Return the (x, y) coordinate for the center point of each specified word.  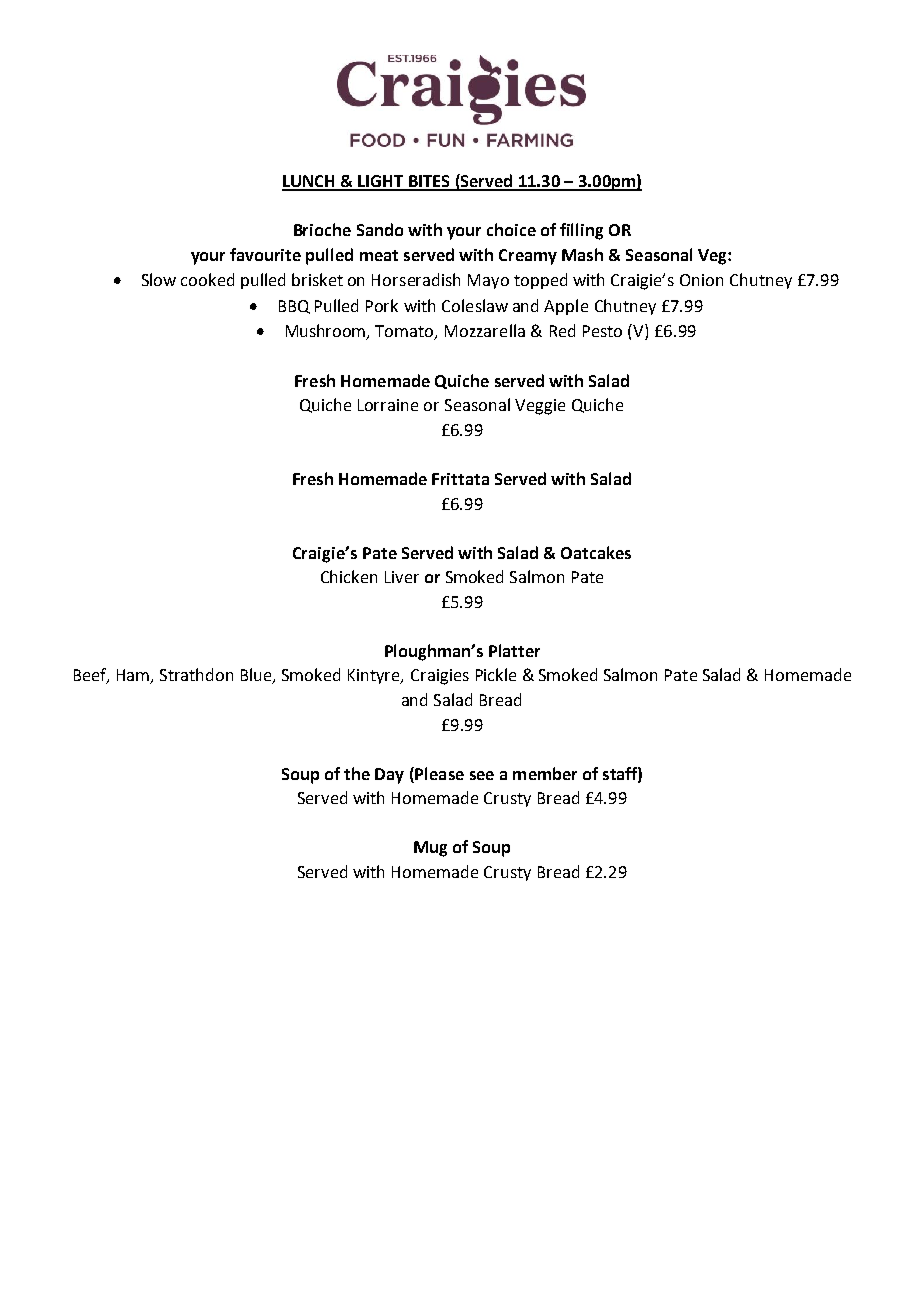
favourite (265, 254)
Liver (402, 577)
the (357, 773)
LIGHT (381, 182)
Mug (430, 849)
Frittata (460, 479)
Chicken (349, 576)
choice (511, 229)
